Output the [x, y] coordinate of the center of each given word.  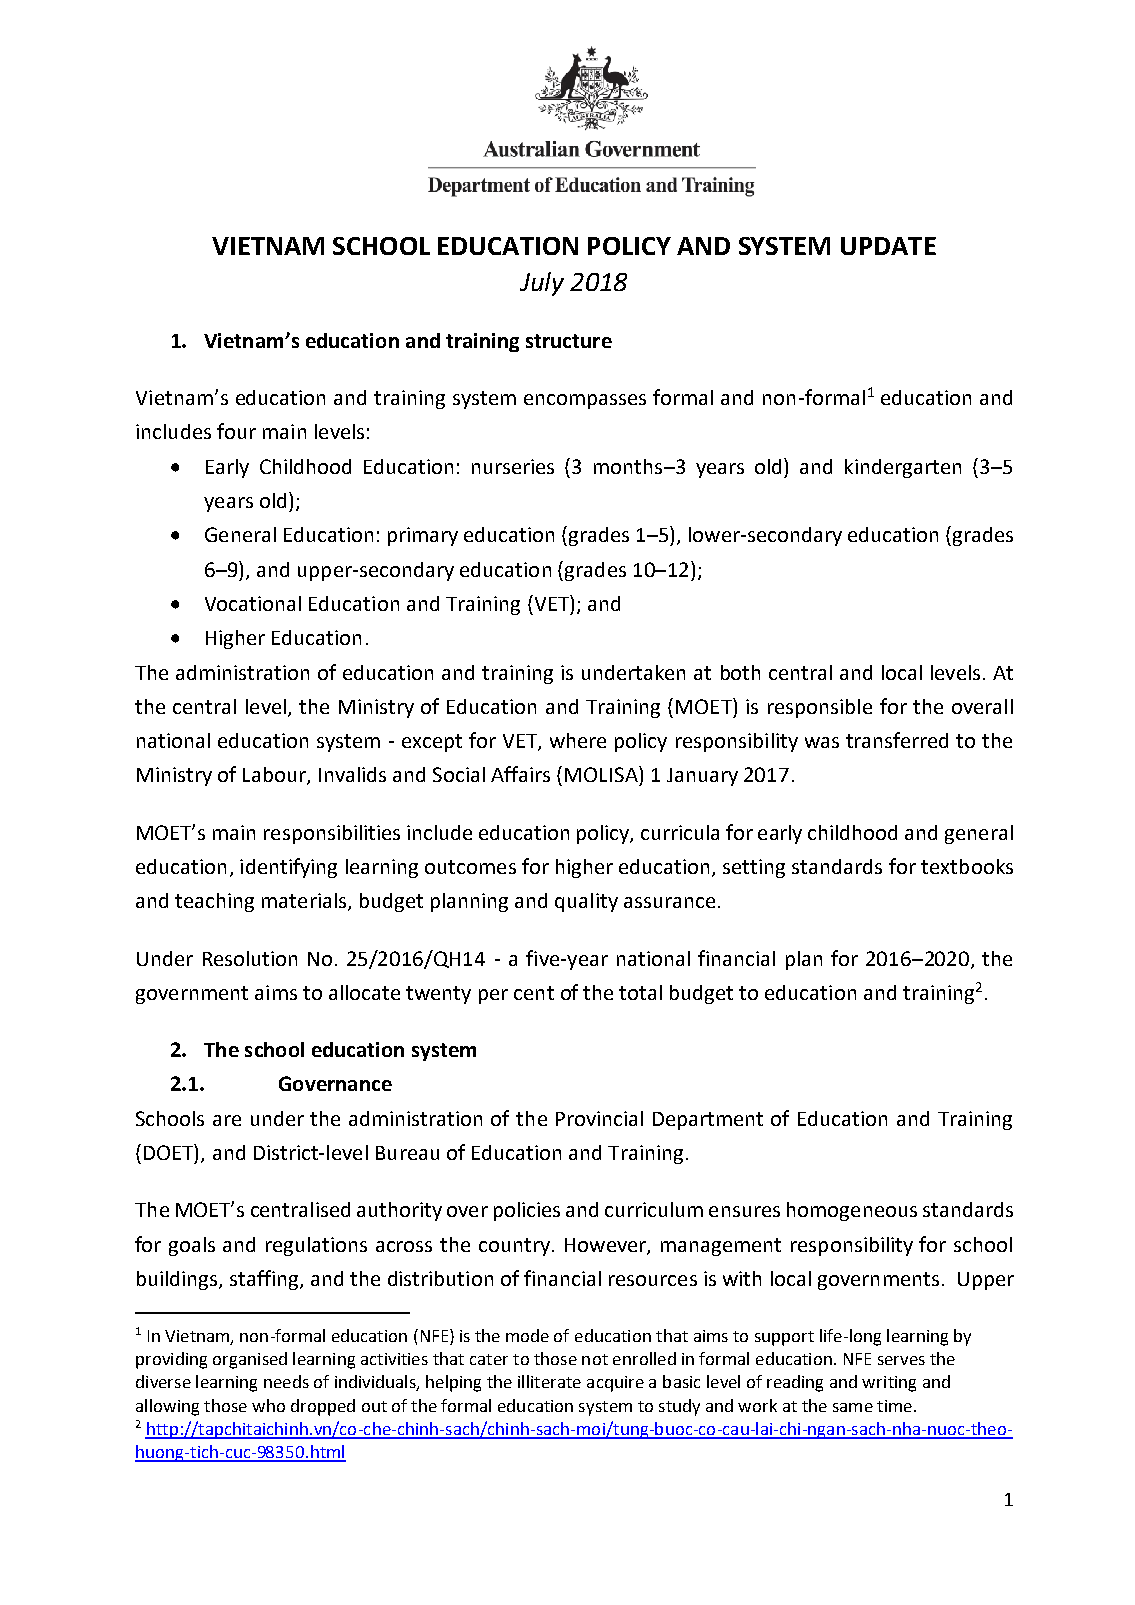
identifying [288, 868]
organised [250, 1360]
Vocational [253, 603]
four [236, 431]
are [227, 1120]
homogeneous [852, 1211]
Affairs [520, 774]
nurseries [513, 466]
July [542, 284]
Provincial [599, 1118]
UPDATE [888, 246]
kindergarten [903, 468]
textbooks [967, 866]
